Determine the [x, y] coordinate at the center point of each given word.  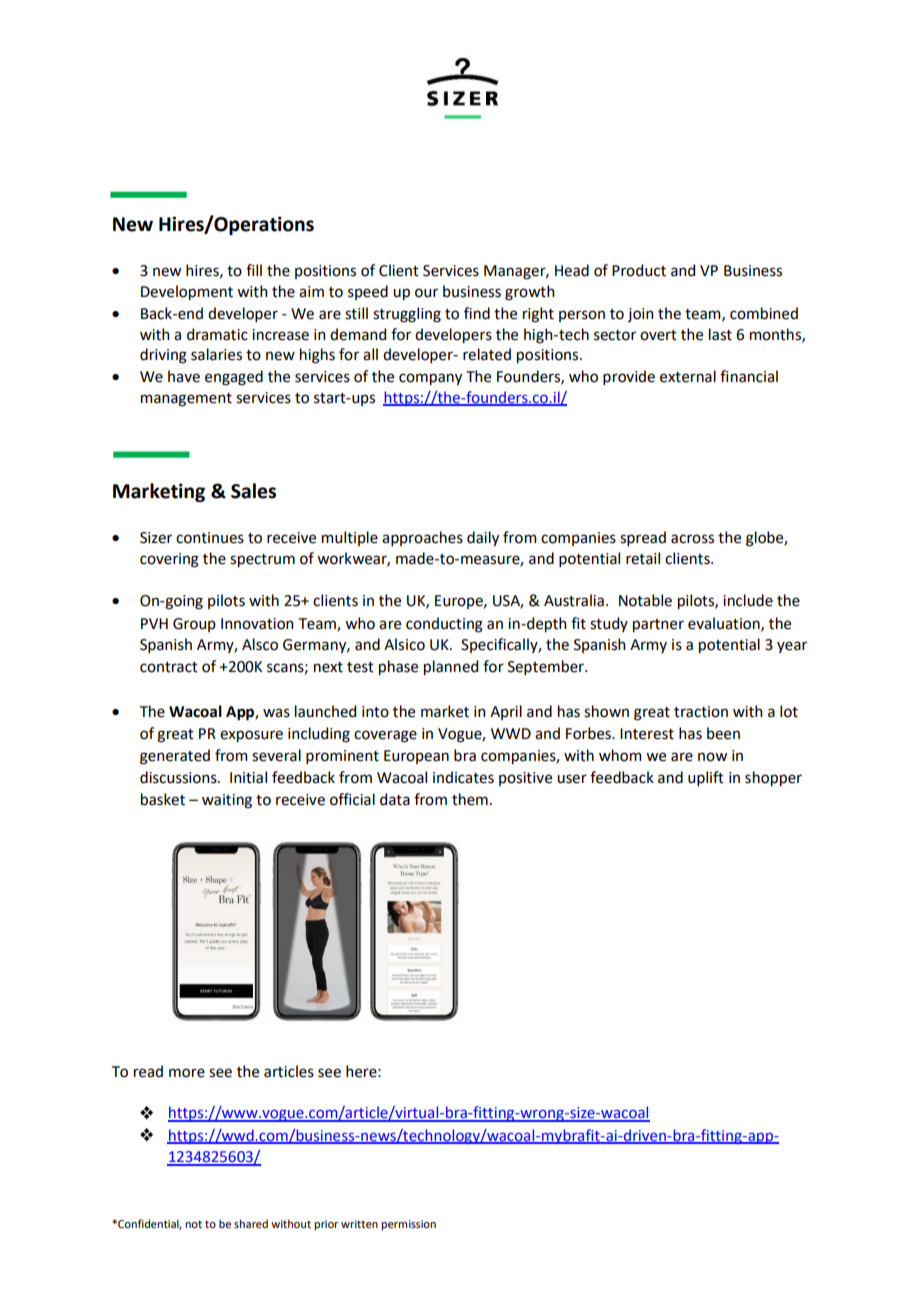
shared [251, 1223]
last [720, 334]
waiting [227, 801]
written [359, 1224]
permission [408, 1225]
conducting [444, 625]
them [470, 799]
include [748, 600]
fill [254, 270]
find [477, 313]
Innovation [257, 624]
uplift [706, 778]
